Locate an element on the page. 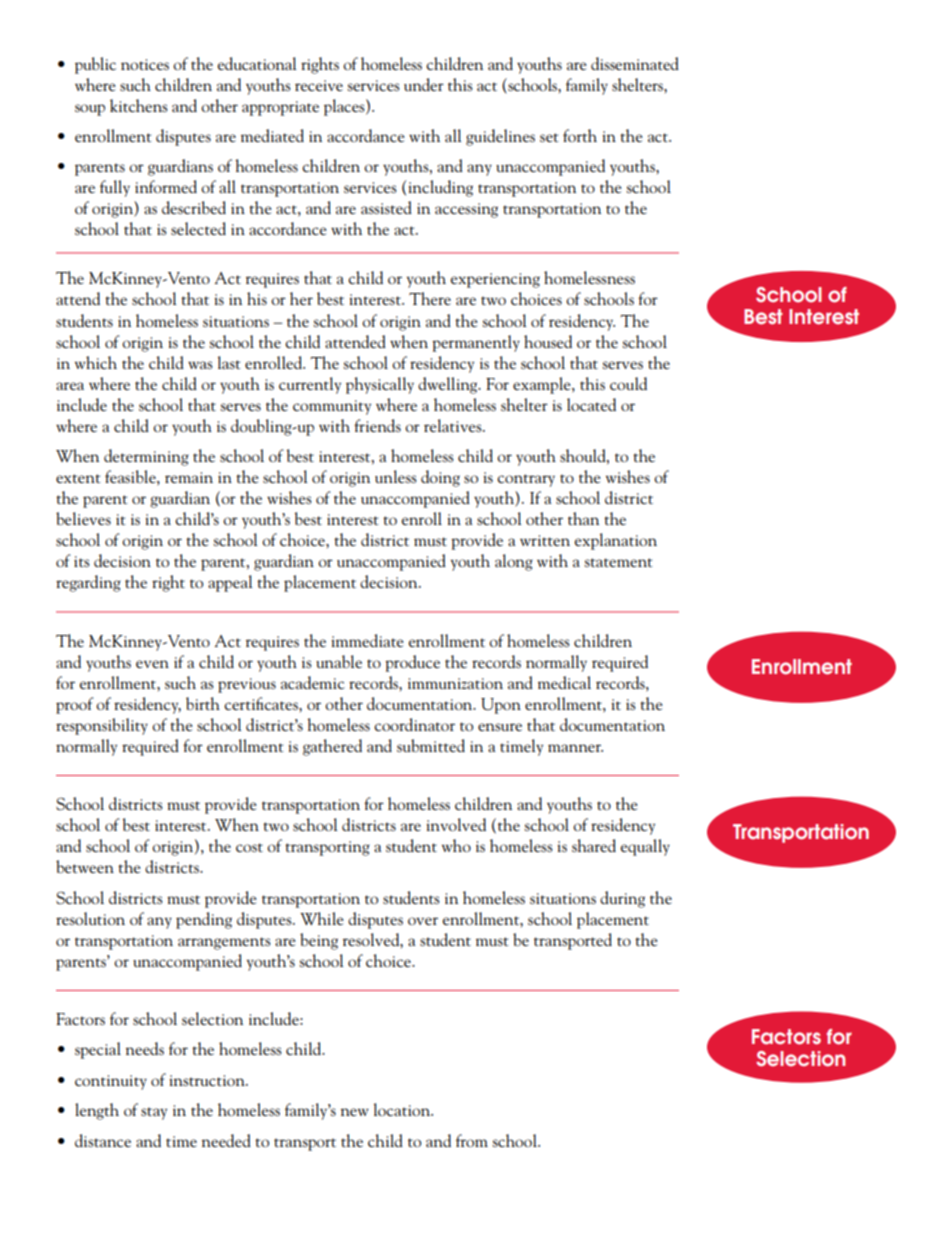 Image resolution: width=952 pixels, height=1233 pixels. receive is located at coordinates (319, 85).
